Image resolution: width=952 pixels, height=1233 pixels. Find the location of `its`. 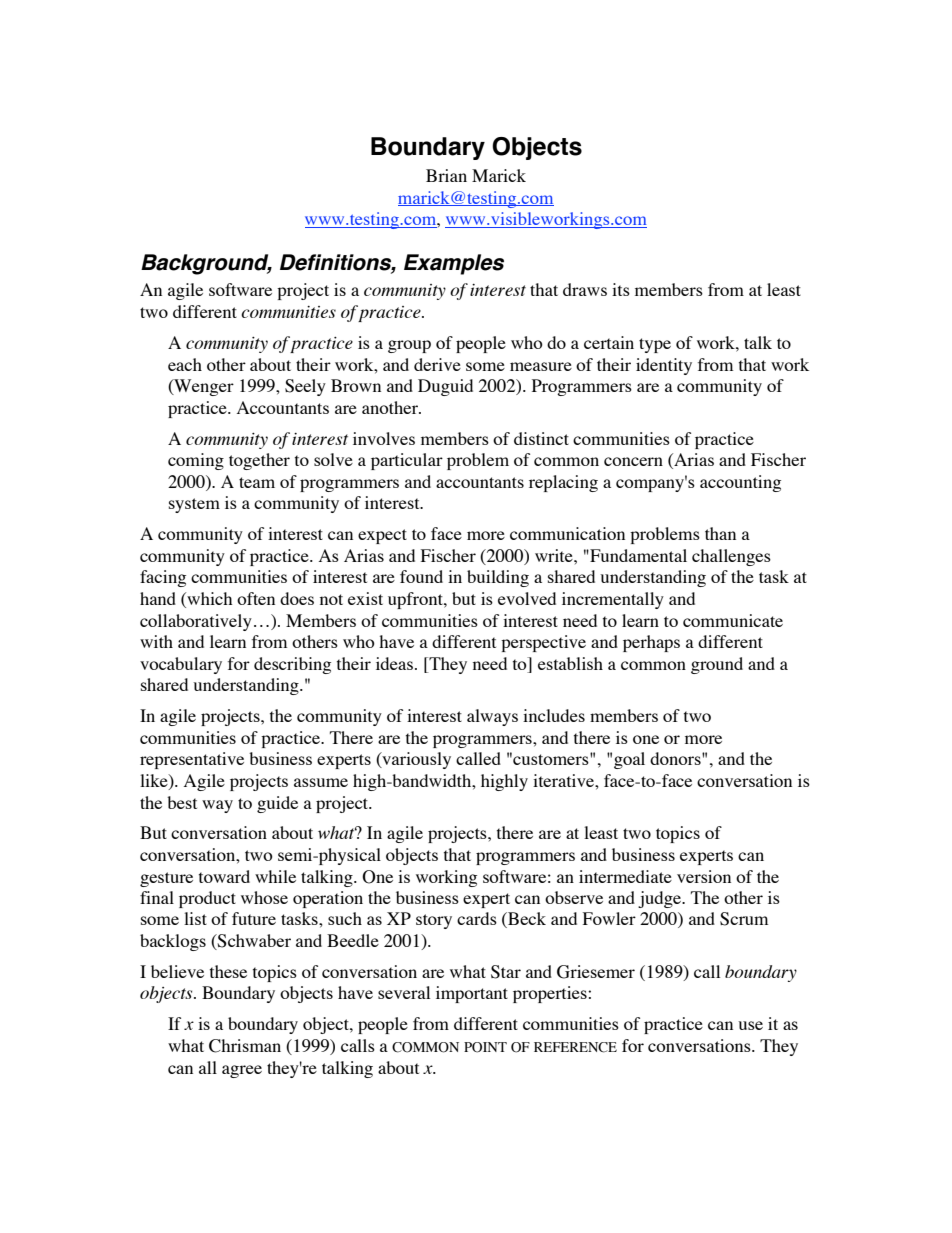

its is located at coordinates (621, 289).
